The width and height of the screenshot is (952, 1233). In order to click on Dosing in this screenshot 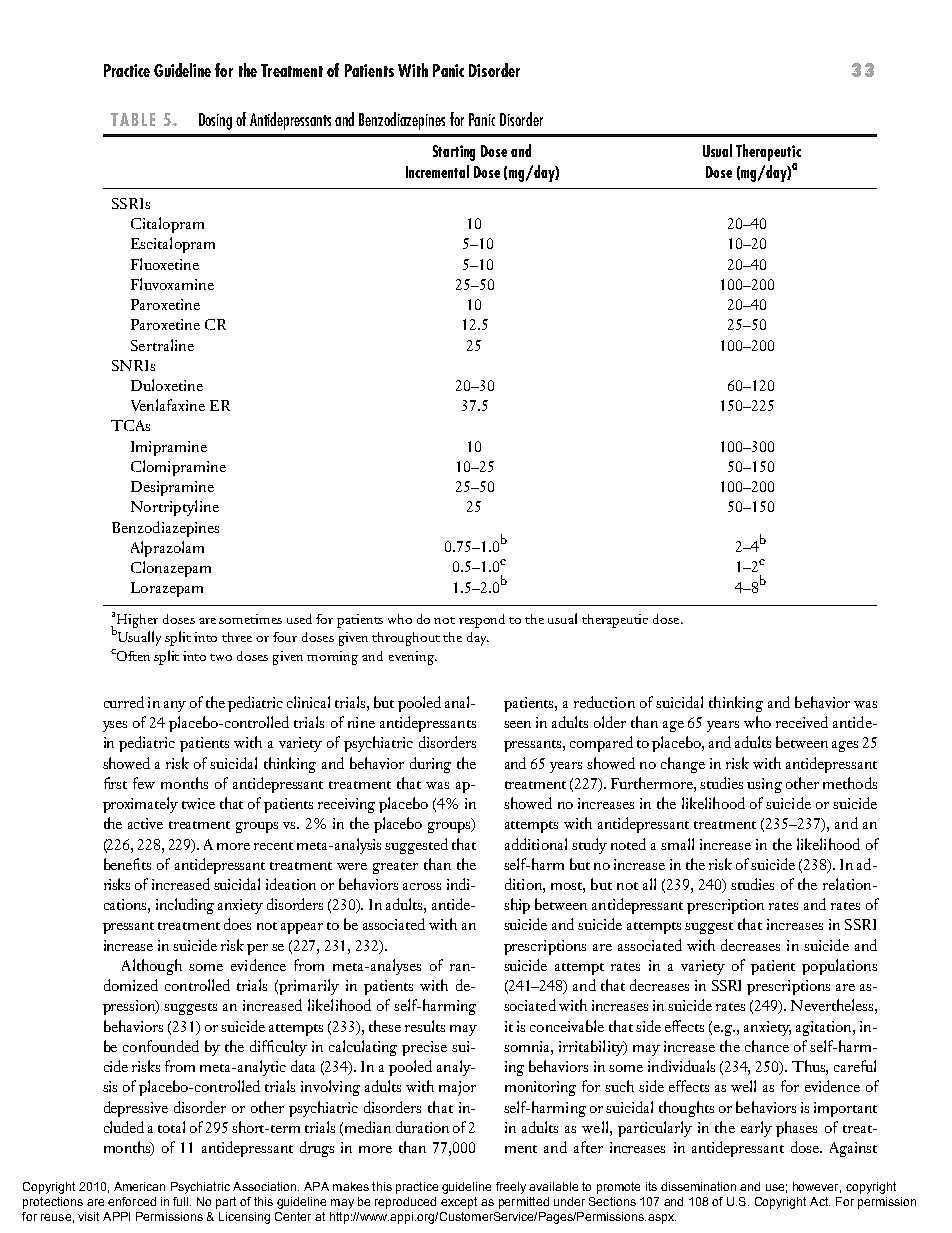, I will do `click(215, 121)`.
